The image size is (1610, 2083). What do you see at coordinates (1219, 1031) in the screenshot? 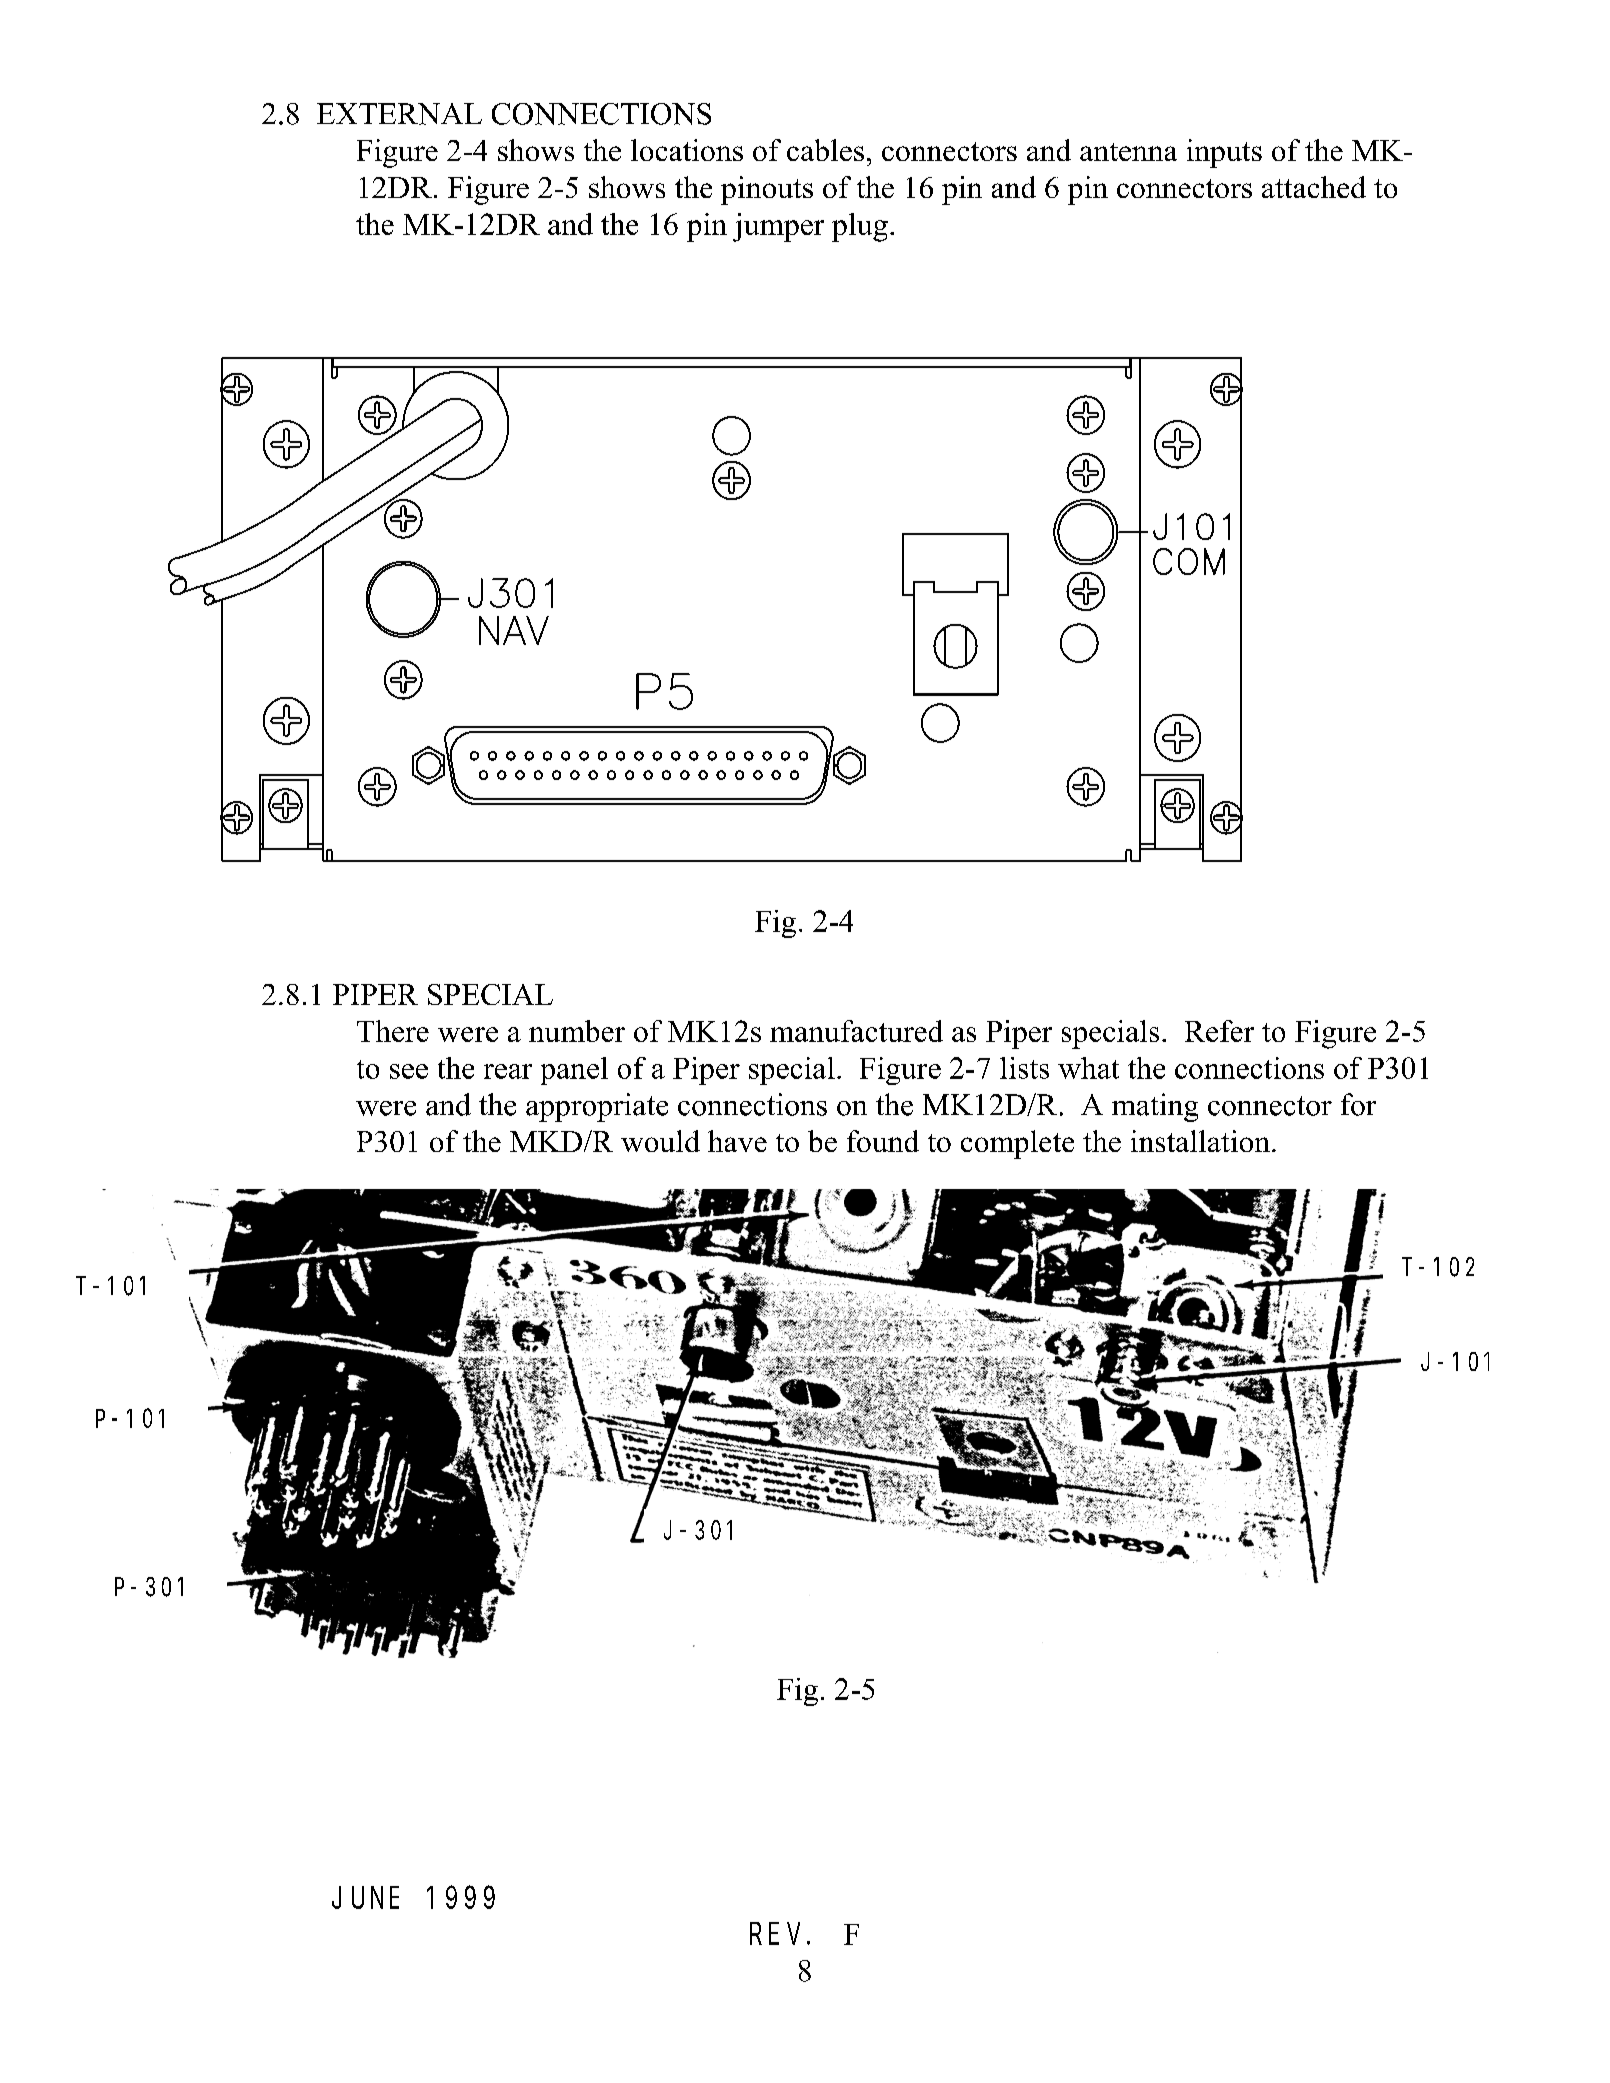
I see `Refer` at bounding box center [1219, 1031].
